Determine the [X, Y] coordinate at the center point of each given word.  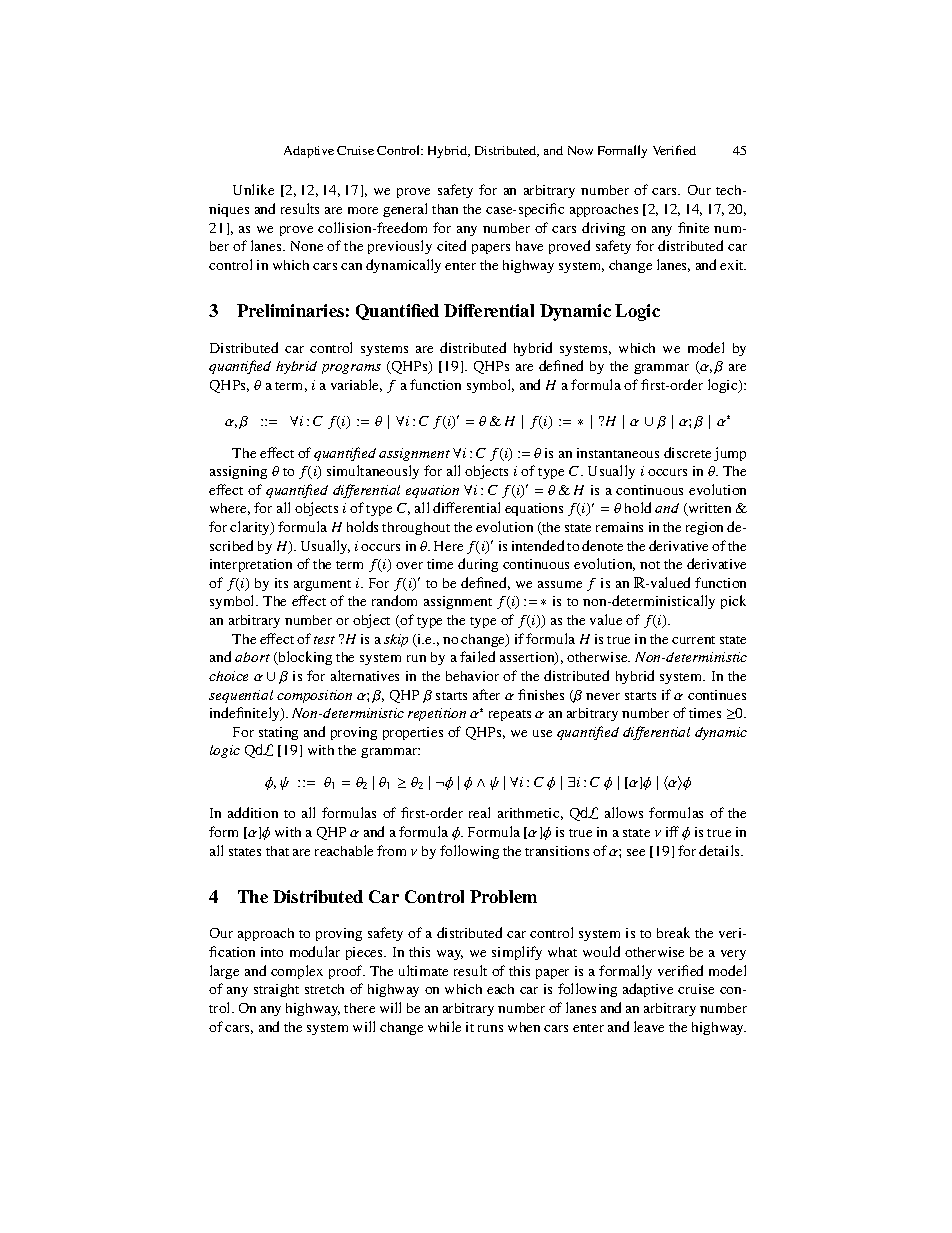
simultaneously [373, 472]
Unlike [253, 189]
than [445, 209]
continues [717, 695]
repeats [510, 715]
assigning [238, 472]
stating [278, 733]
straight [276, 990]
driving [603, 229]
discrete [687, 452]
